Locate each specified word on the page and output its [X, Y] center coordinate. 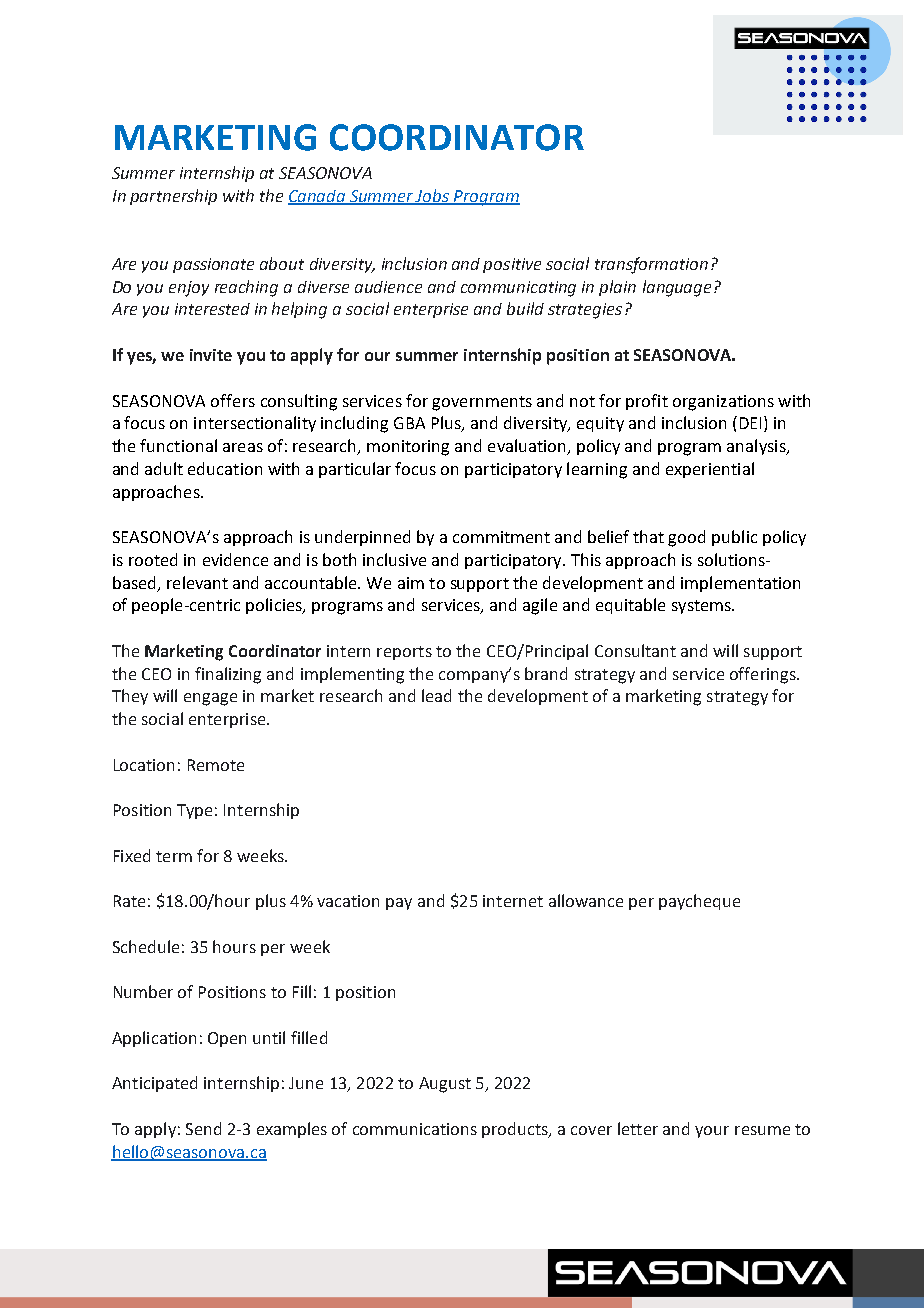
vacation [348, 901]
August [445, 1085]
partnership [173, 197]
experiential [710, 470]
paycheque [699, 902]
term [174, 856]
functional [178, 445]
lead [436, 695]
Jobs [433, 196]
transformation [651, 265]
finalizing [228, 675]
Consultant [635, 650]
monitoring [408, 448]
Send [203, 1128]
